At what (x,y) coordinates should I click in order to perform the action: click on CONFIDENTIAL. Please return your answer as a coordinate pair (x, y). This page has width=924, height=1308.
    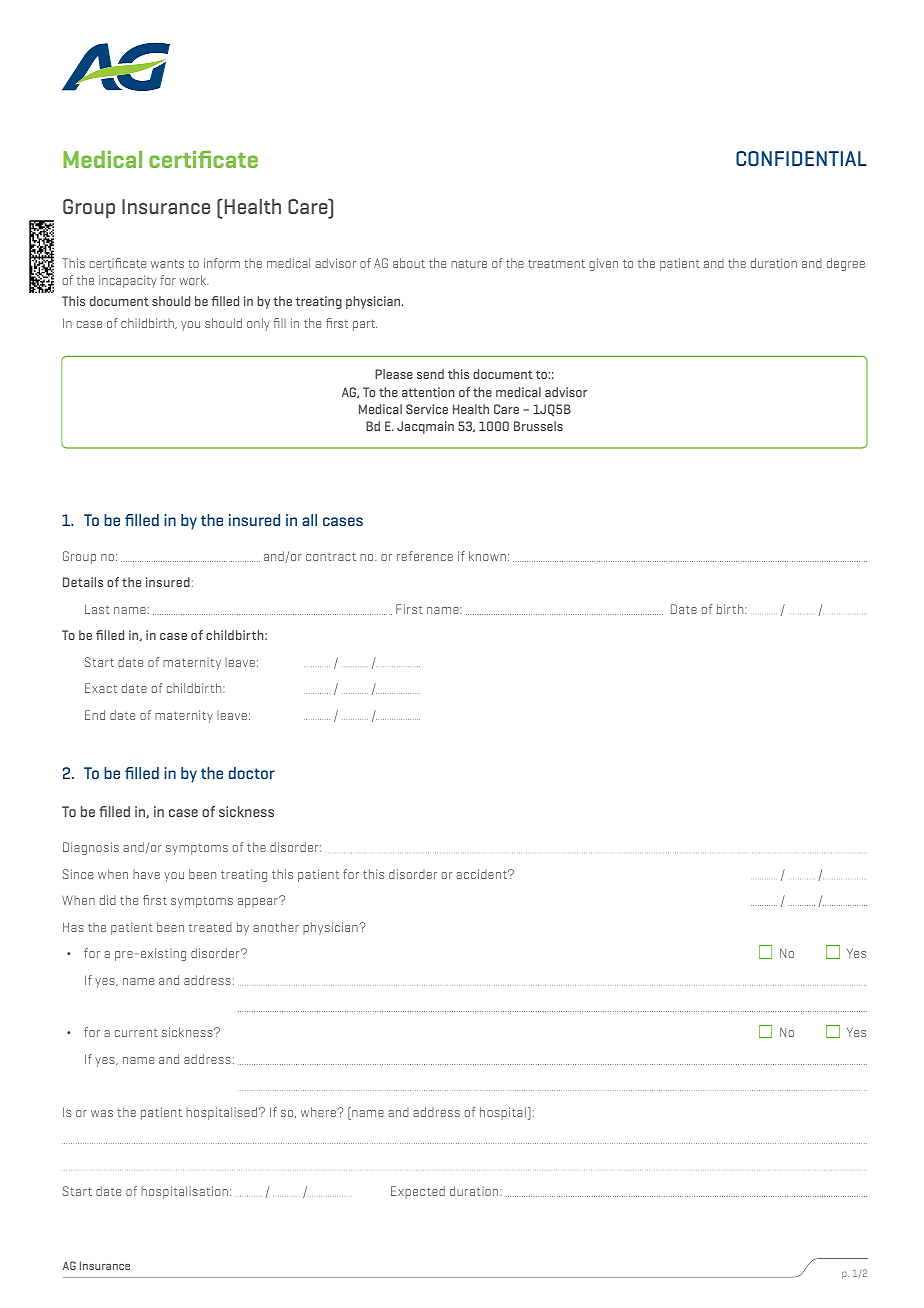
    Looking at the image, I should click on (801, 158).
